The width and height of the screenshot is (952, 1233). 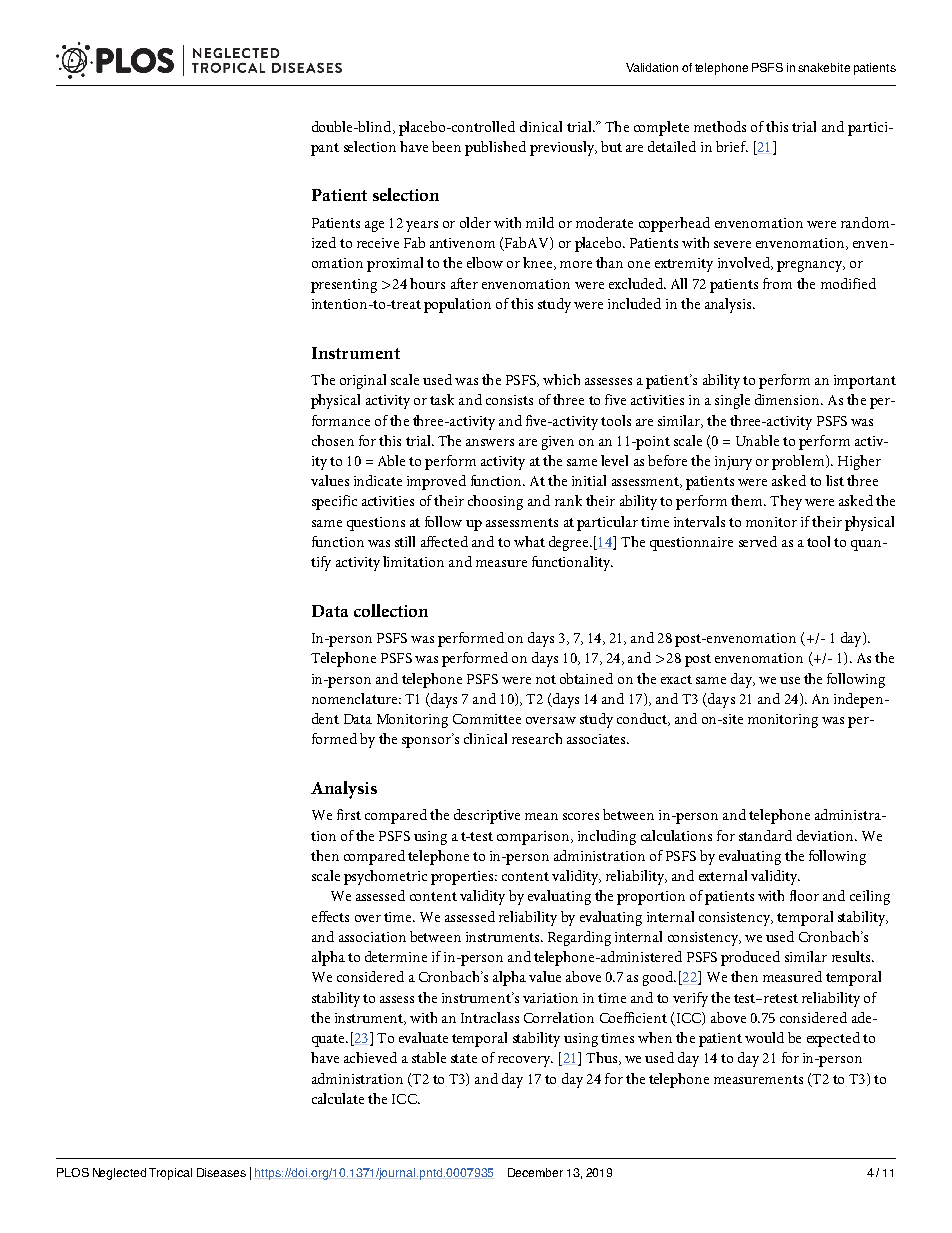 What do you see at coordinates (758, 541) in the screenshot?
I see `served` at bounding box center [758, 541].
